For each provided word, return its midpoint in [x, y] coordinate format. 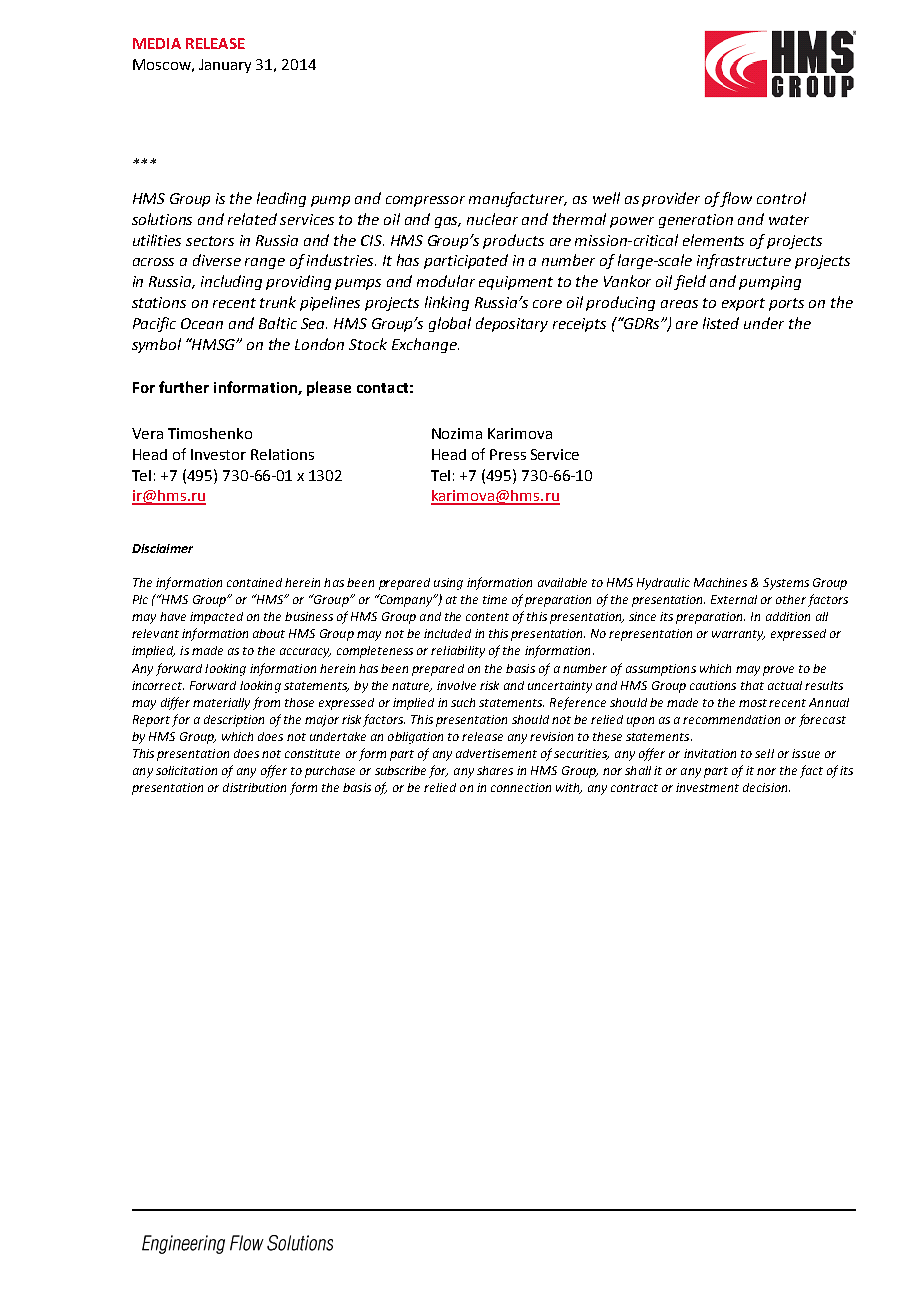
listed [721, 323]
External [734, 599]
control [781, 198]
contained [254, 582]
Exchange [425, 345]
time [495, 599]
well [606, 198]
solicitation [186, 770]
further [184, 387]
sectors [210, 241]
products [513, 241]
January [225, 66]
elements [713, 240]
